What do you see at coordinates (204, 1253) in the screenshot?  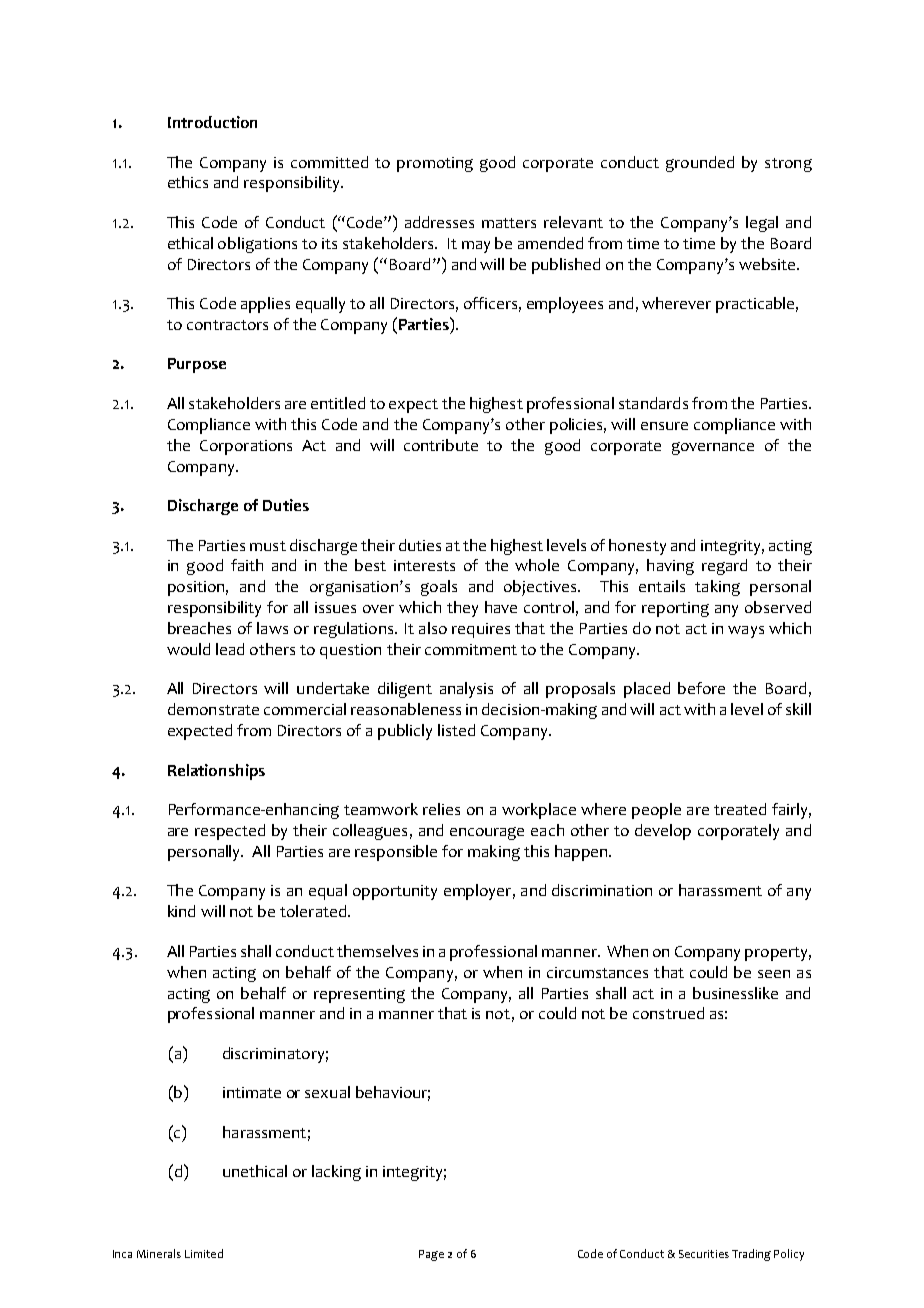 I see `Limited` at bounding box center [204, 1253].
